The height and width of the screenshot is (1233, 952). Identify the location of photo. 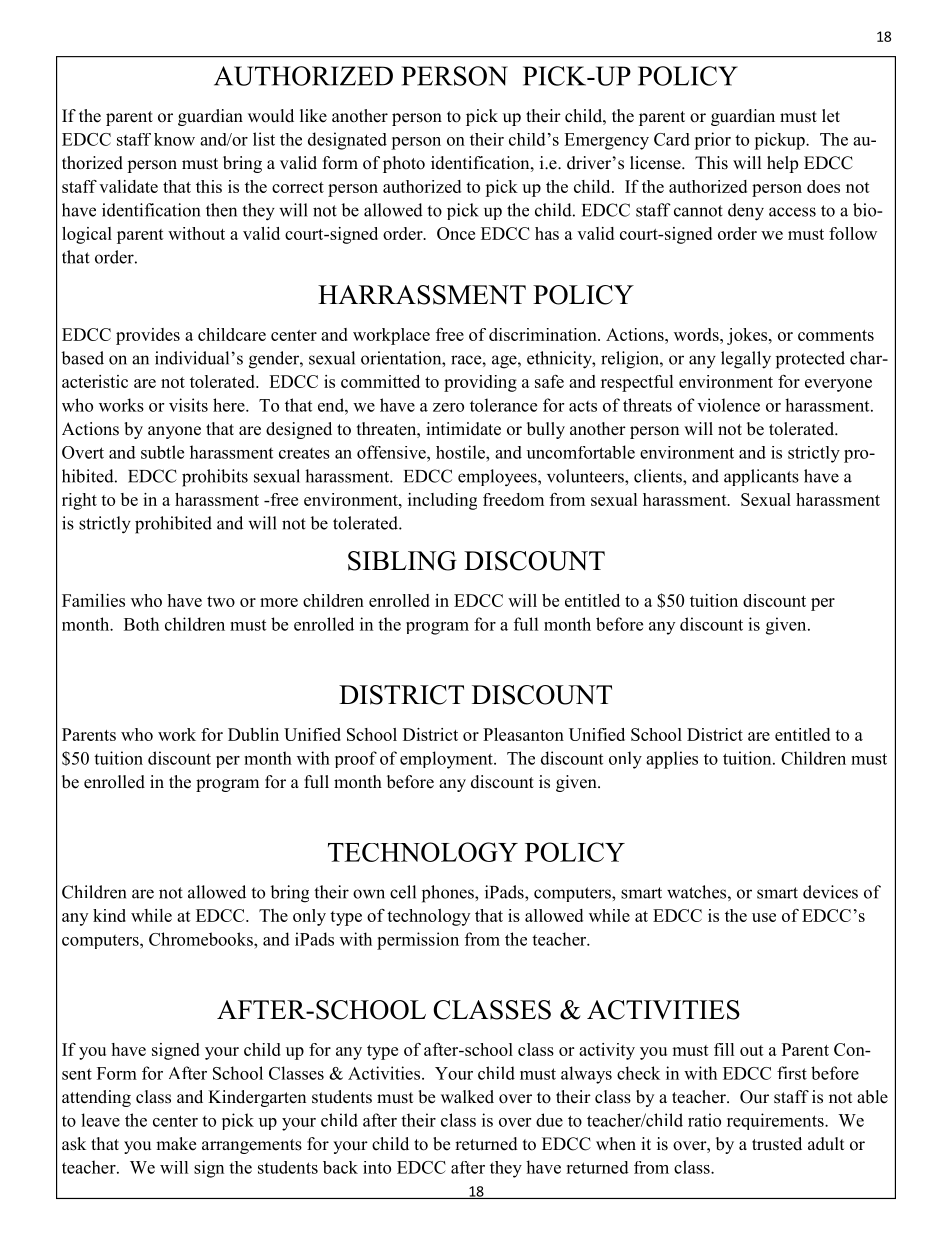
(404, 164).
